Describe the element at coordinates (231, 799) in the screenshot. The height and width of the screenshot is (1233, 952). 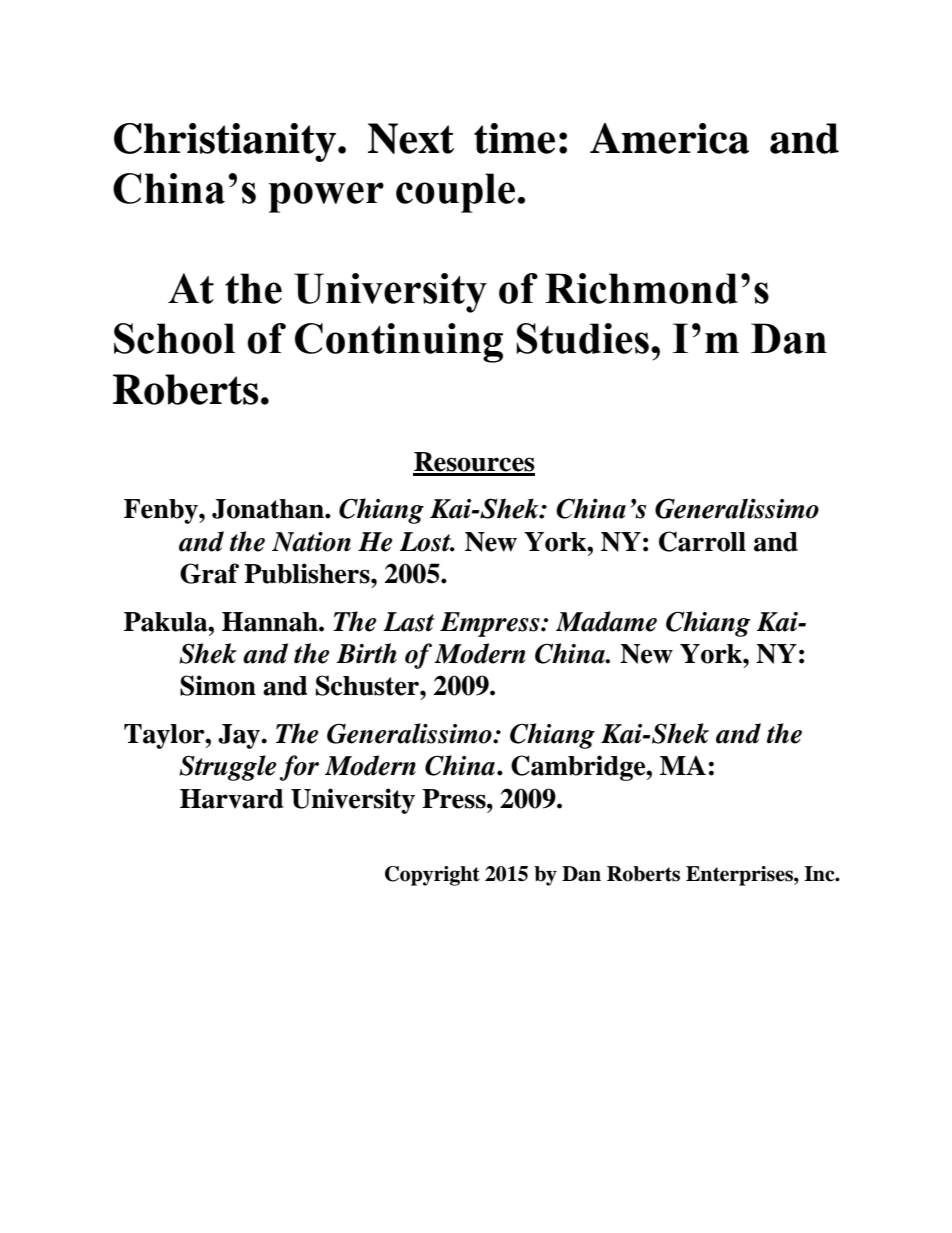
I see `Harvard` at that location.
